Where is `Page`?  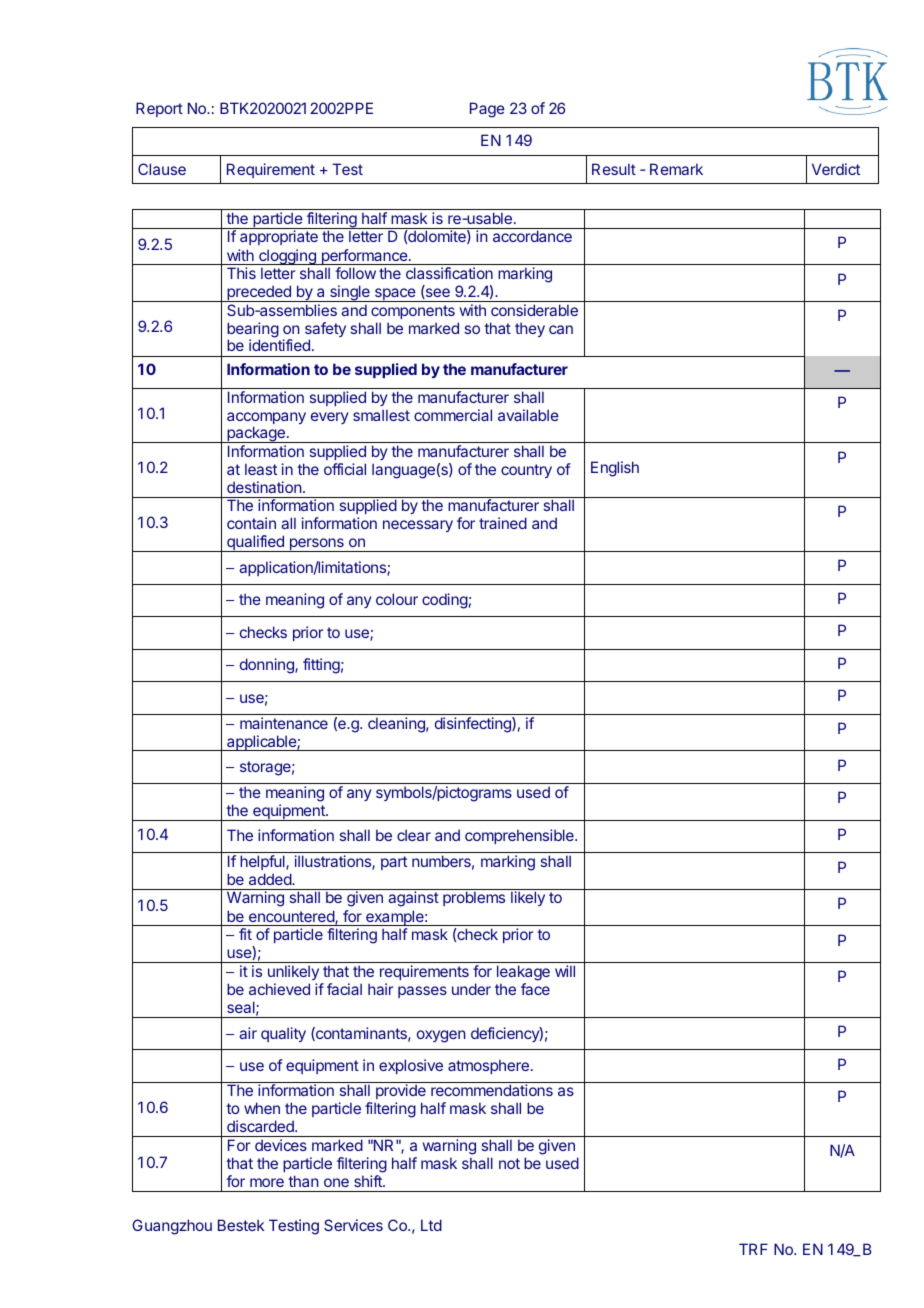 Page is located at coordinates (487, 110).
